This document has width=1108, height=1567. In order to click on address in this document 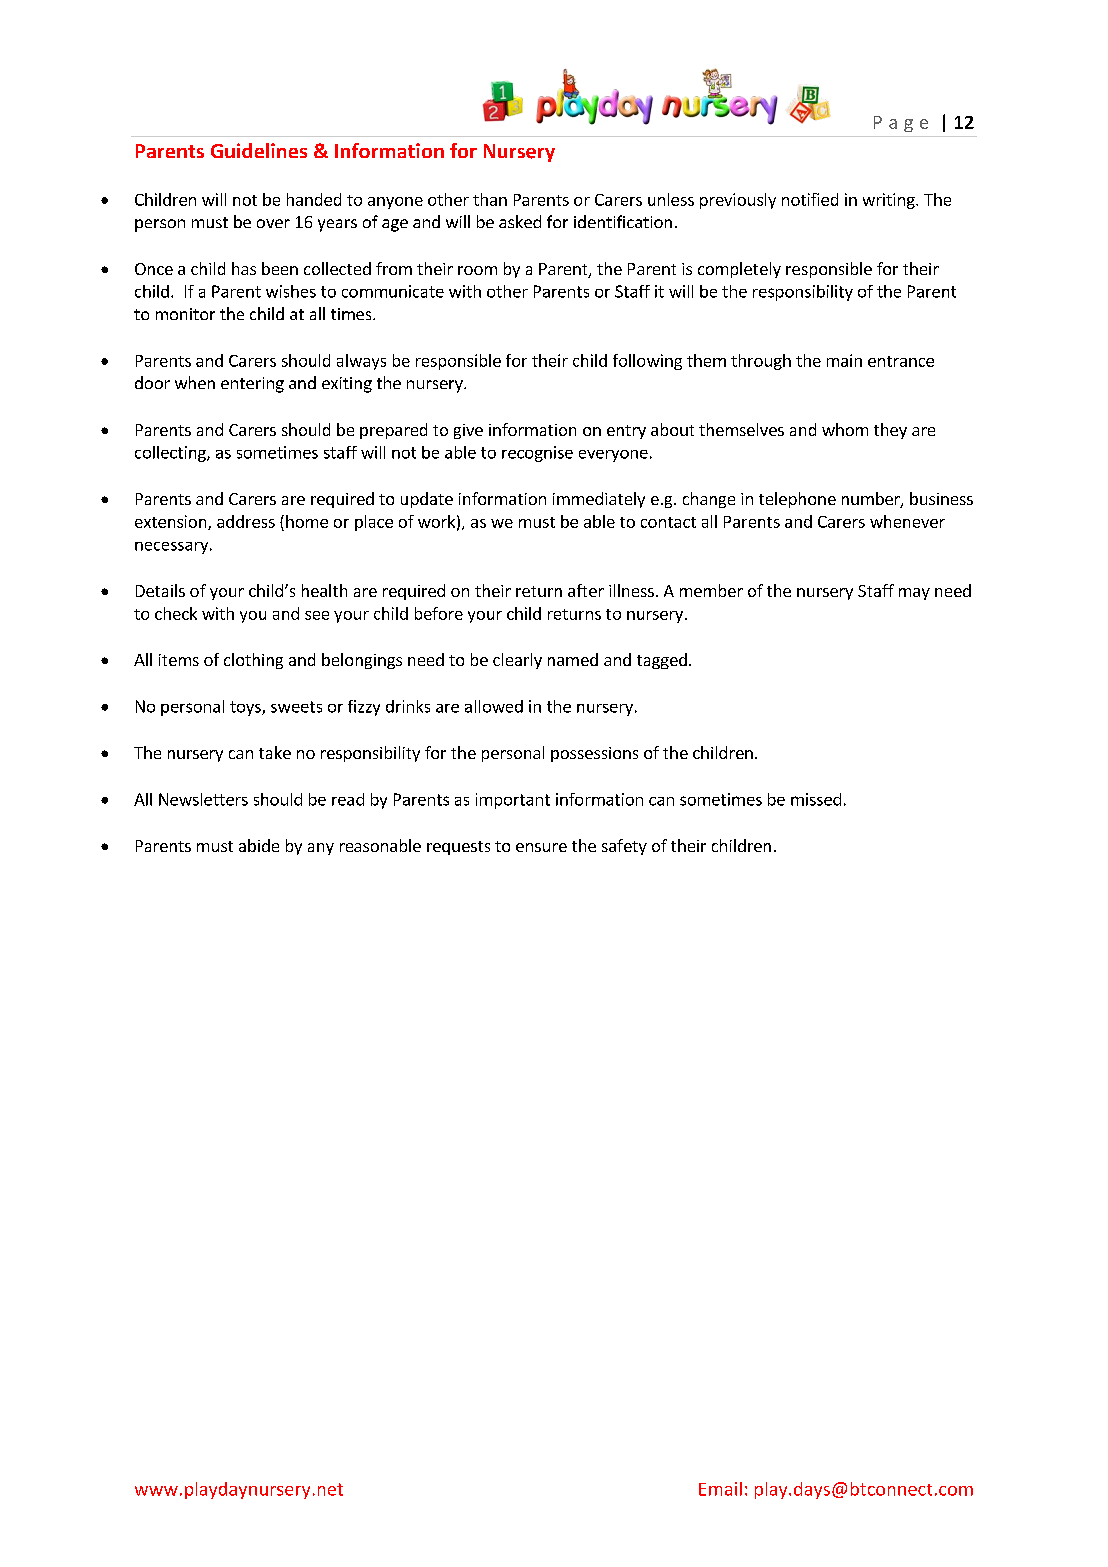, I will do `click(246, 521)`.
